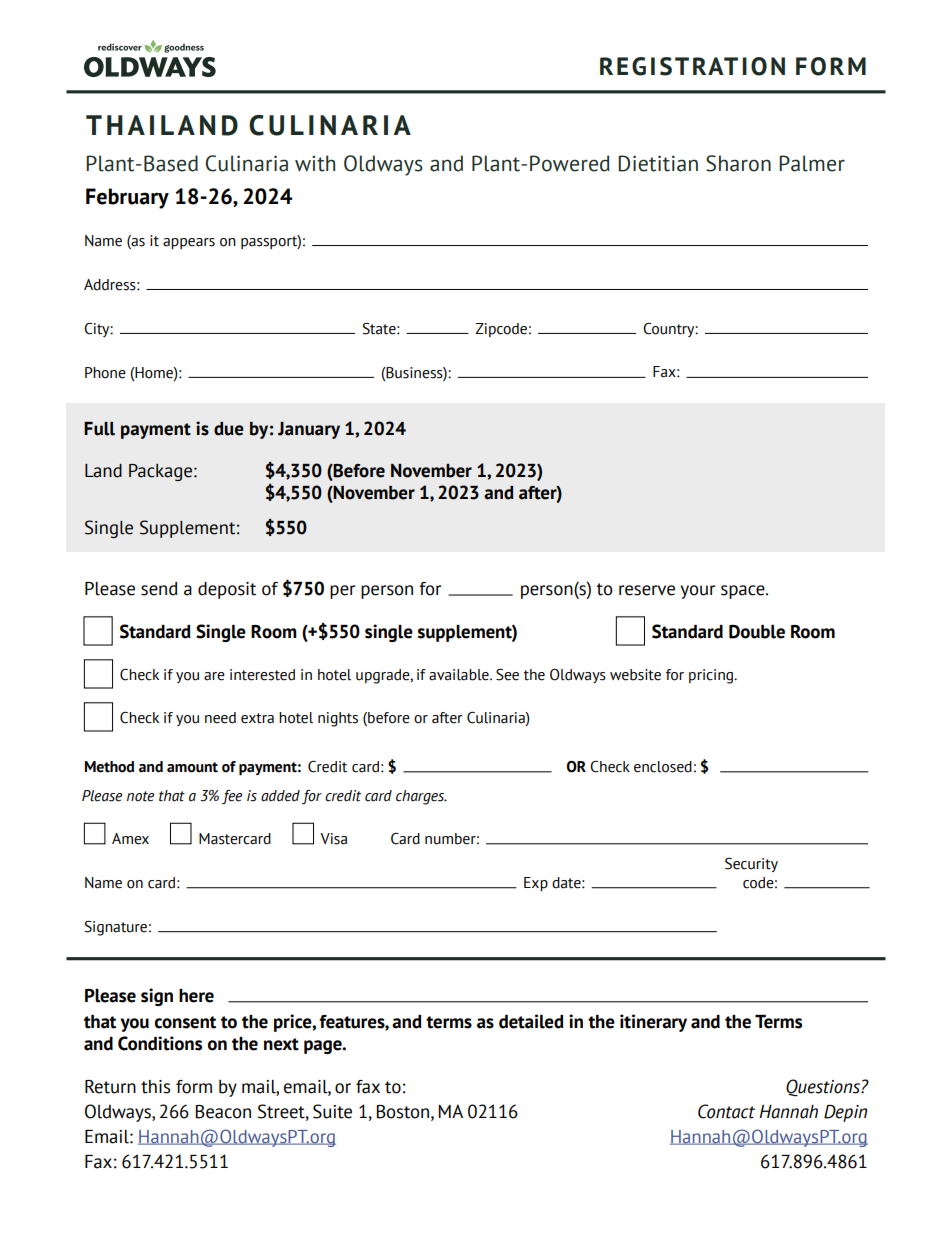  Describe the element at coordinates (309, 430) in the screenshot. I see `January` at that location.
